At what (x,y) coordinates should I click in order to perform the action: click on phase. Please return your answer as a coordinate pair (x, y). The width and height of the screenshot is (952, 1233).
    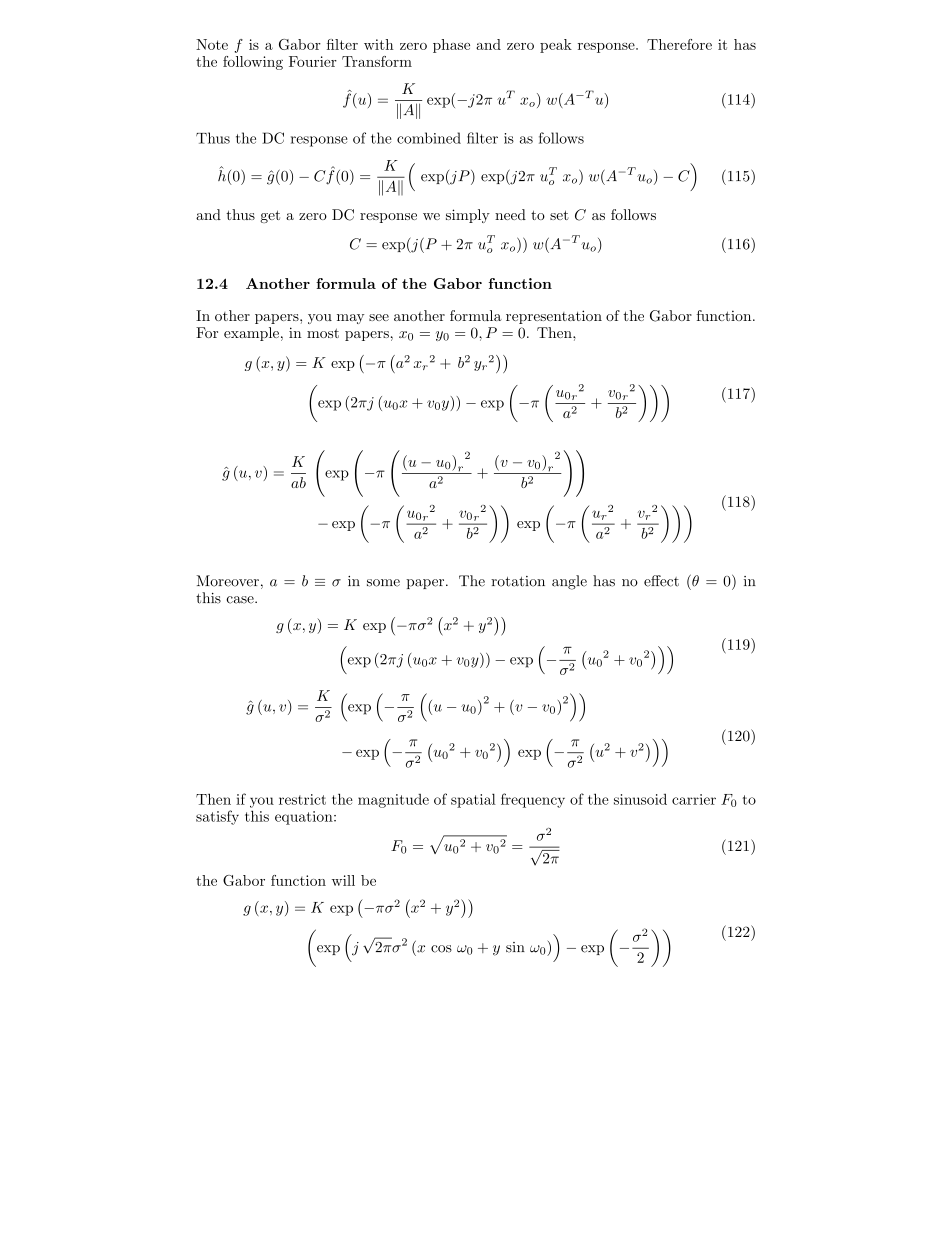
    Looking at the image, I should click on (451, 46).
